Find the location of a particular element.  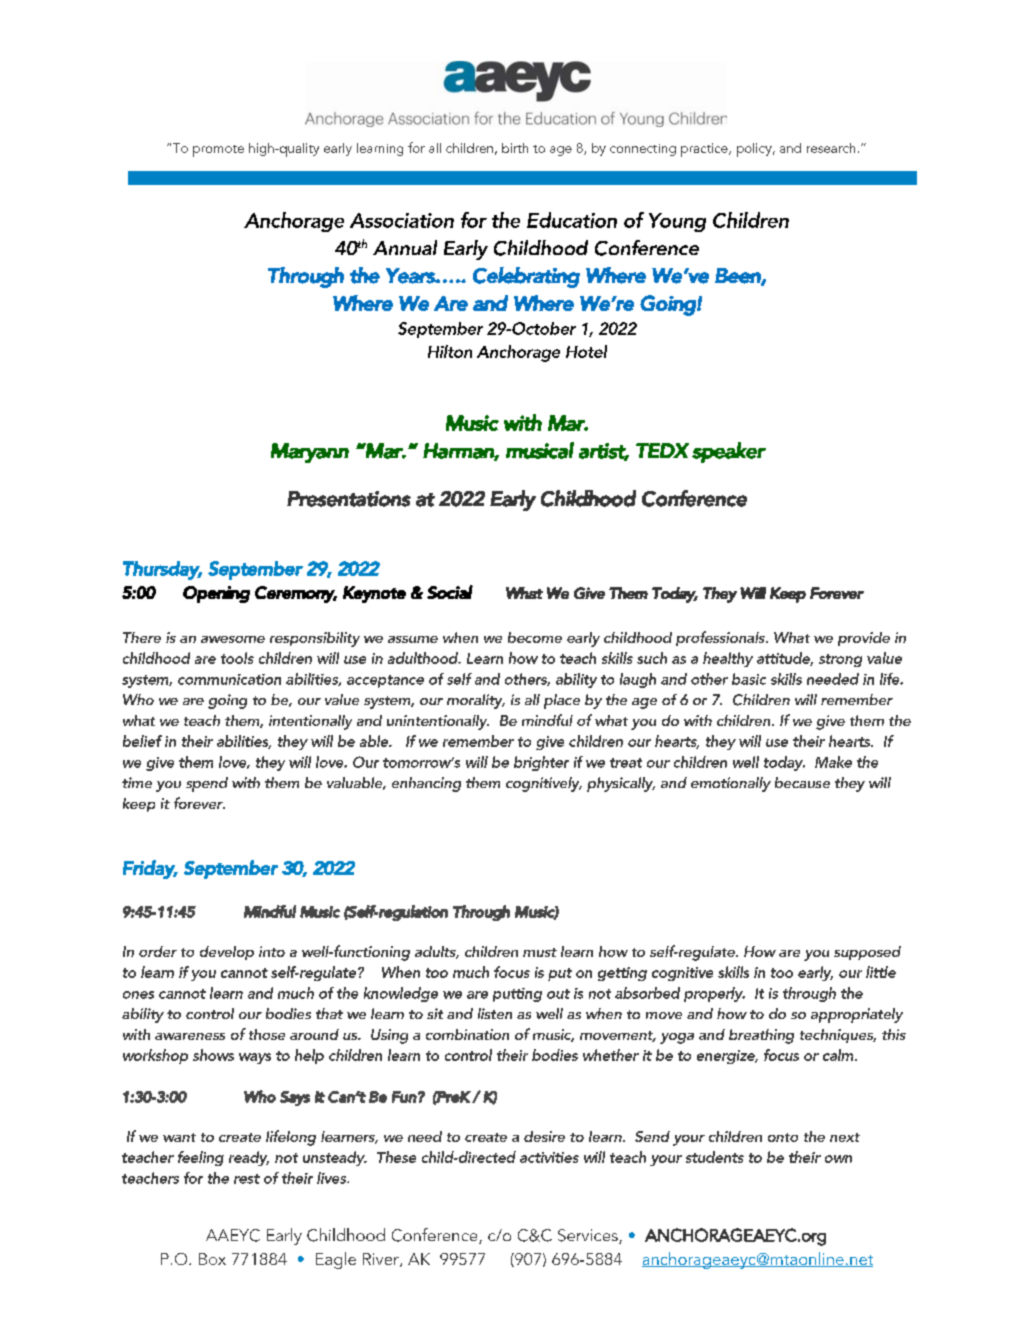

must is located at coordinates (540, 952).
